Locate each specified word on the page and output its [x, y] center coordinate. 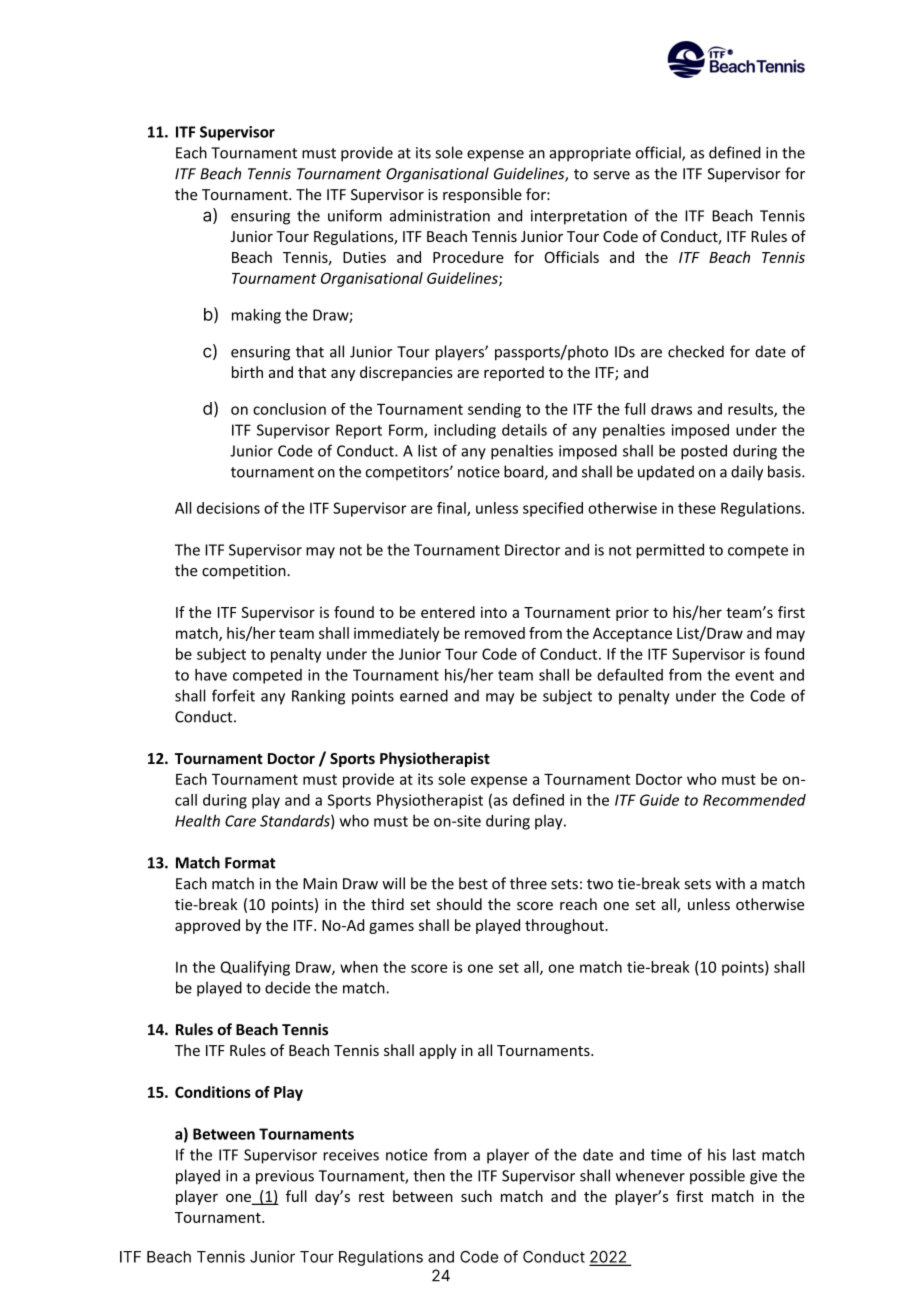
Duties [364, 257]
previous [285, 1177]
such [476, 1196]
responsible [482, 195]
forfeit [233, 695]
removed [495, 633]
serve [612, 175]
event [754, 675]
